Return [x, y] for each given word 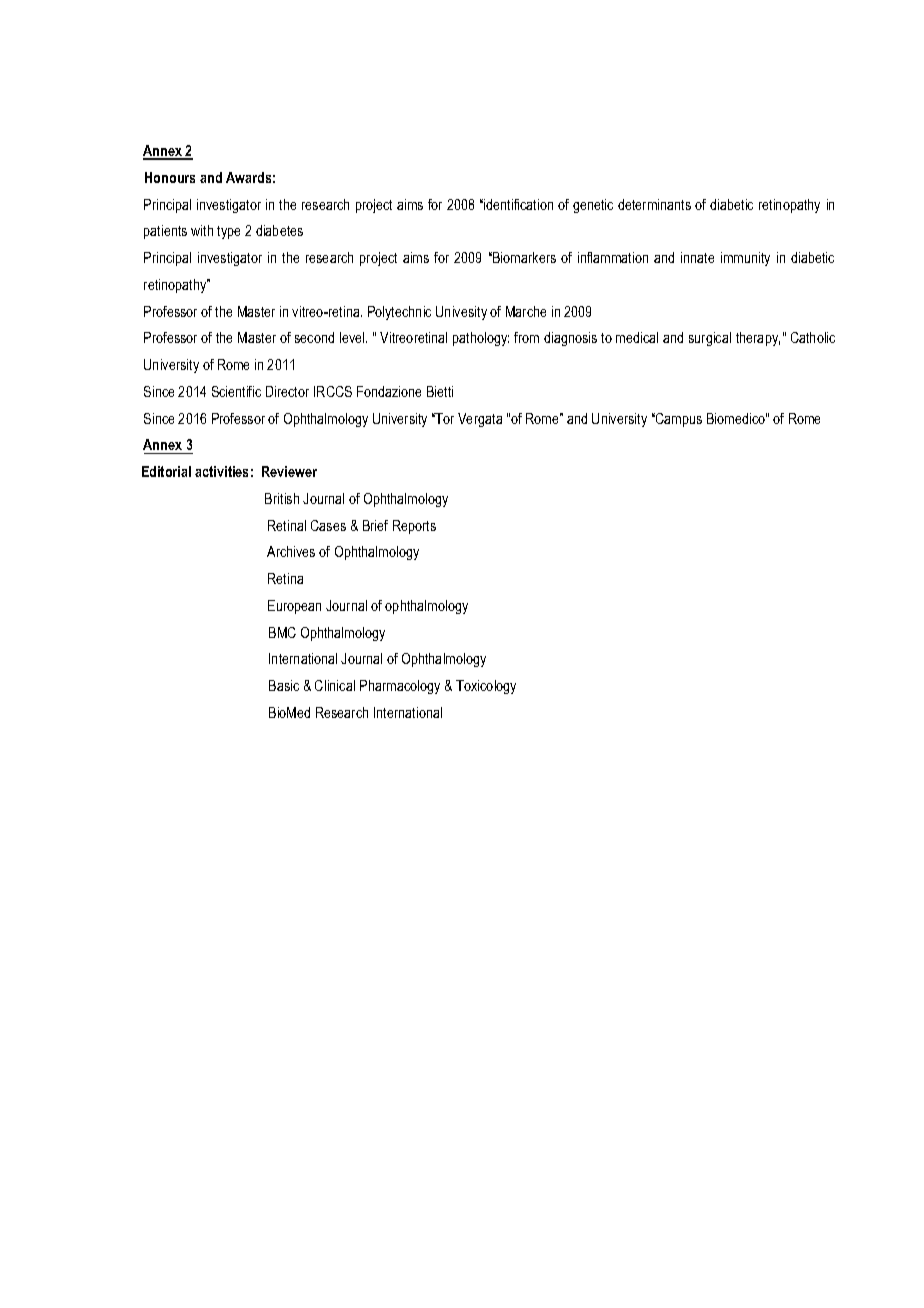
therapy [758, 339]
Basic [284, 685]
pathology [481, 339]
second [314, 337]
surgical [710, 339]
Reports [414, 527]
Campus [678, 420]
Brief [375, 525]
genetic [593, 206]
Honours [170, 177]
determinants [654, 204]
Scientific [236, 391]
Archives [291, 551]
